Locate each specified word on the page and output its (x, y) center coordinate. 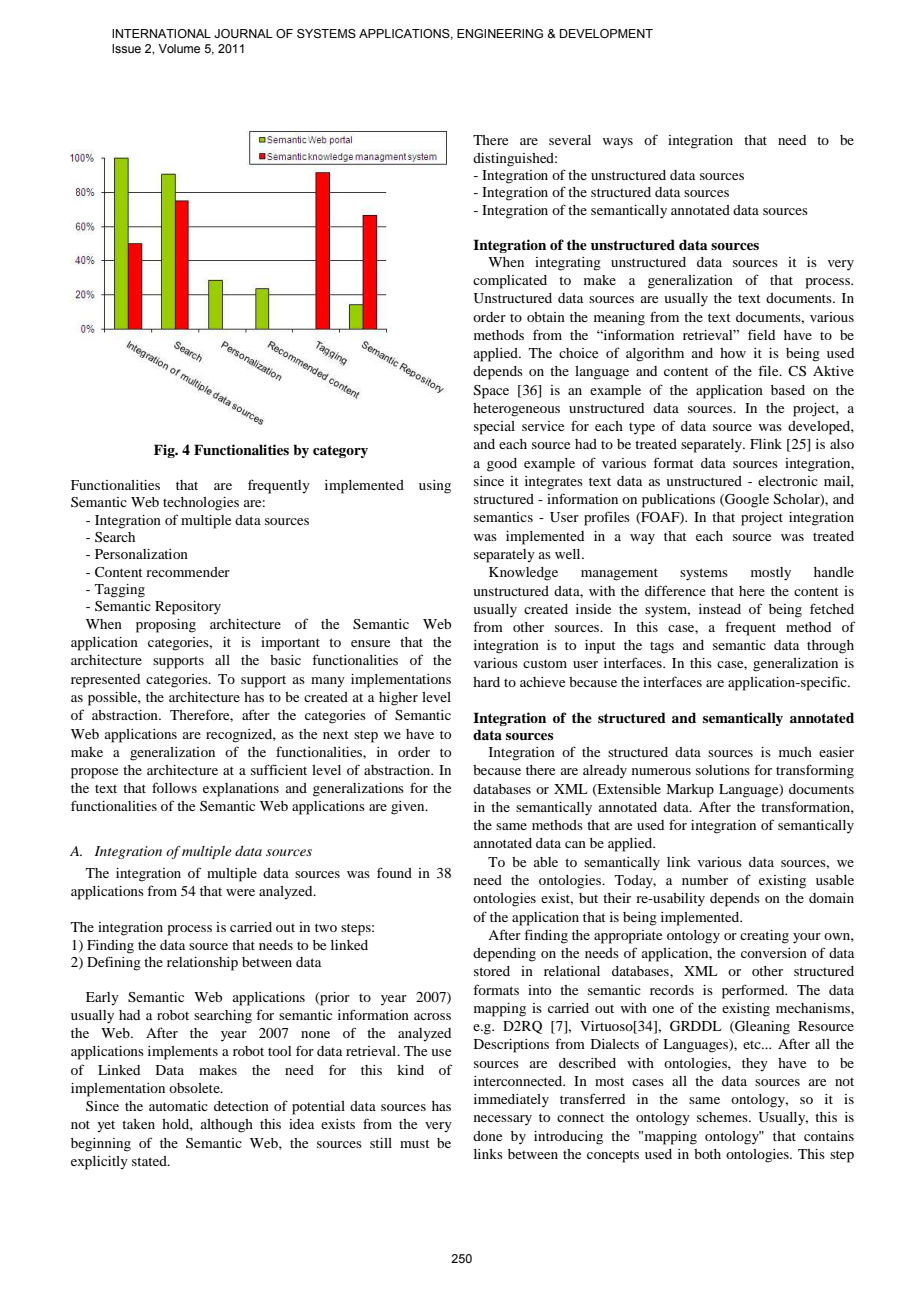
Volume (179, 48)
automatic (178, 1106)
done (487, 1136)
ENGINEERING (500, 33)
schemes (723, 1117)
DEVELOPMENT (606, 33)
